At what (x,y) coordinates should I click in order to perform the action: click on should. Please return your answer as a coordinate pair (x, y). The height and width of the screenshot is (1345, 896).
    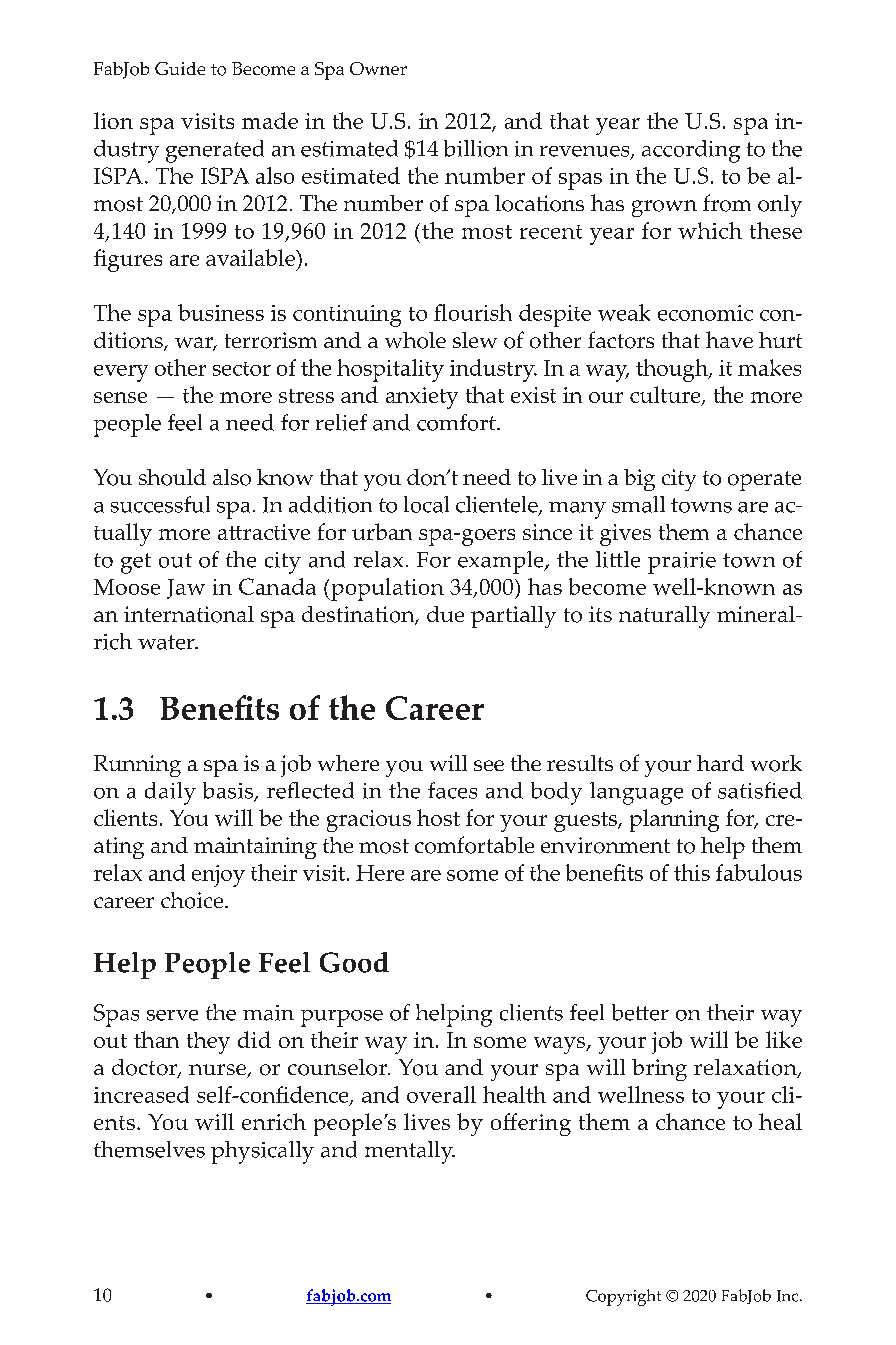
    Looking at the image, I should click on (172, 477).
